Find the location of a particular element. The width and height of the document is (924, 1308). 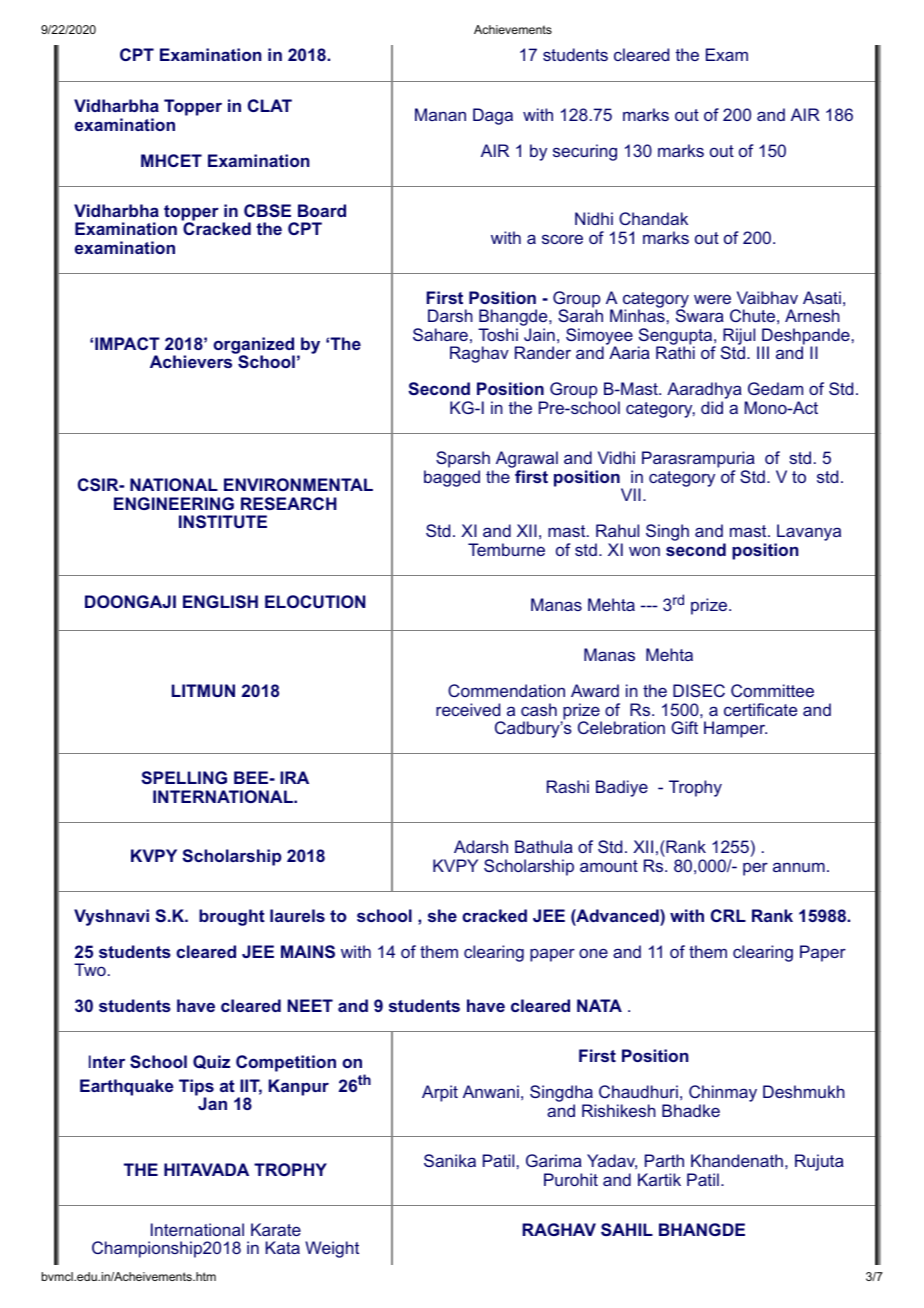

securing is located at coordinates (585, 152).
